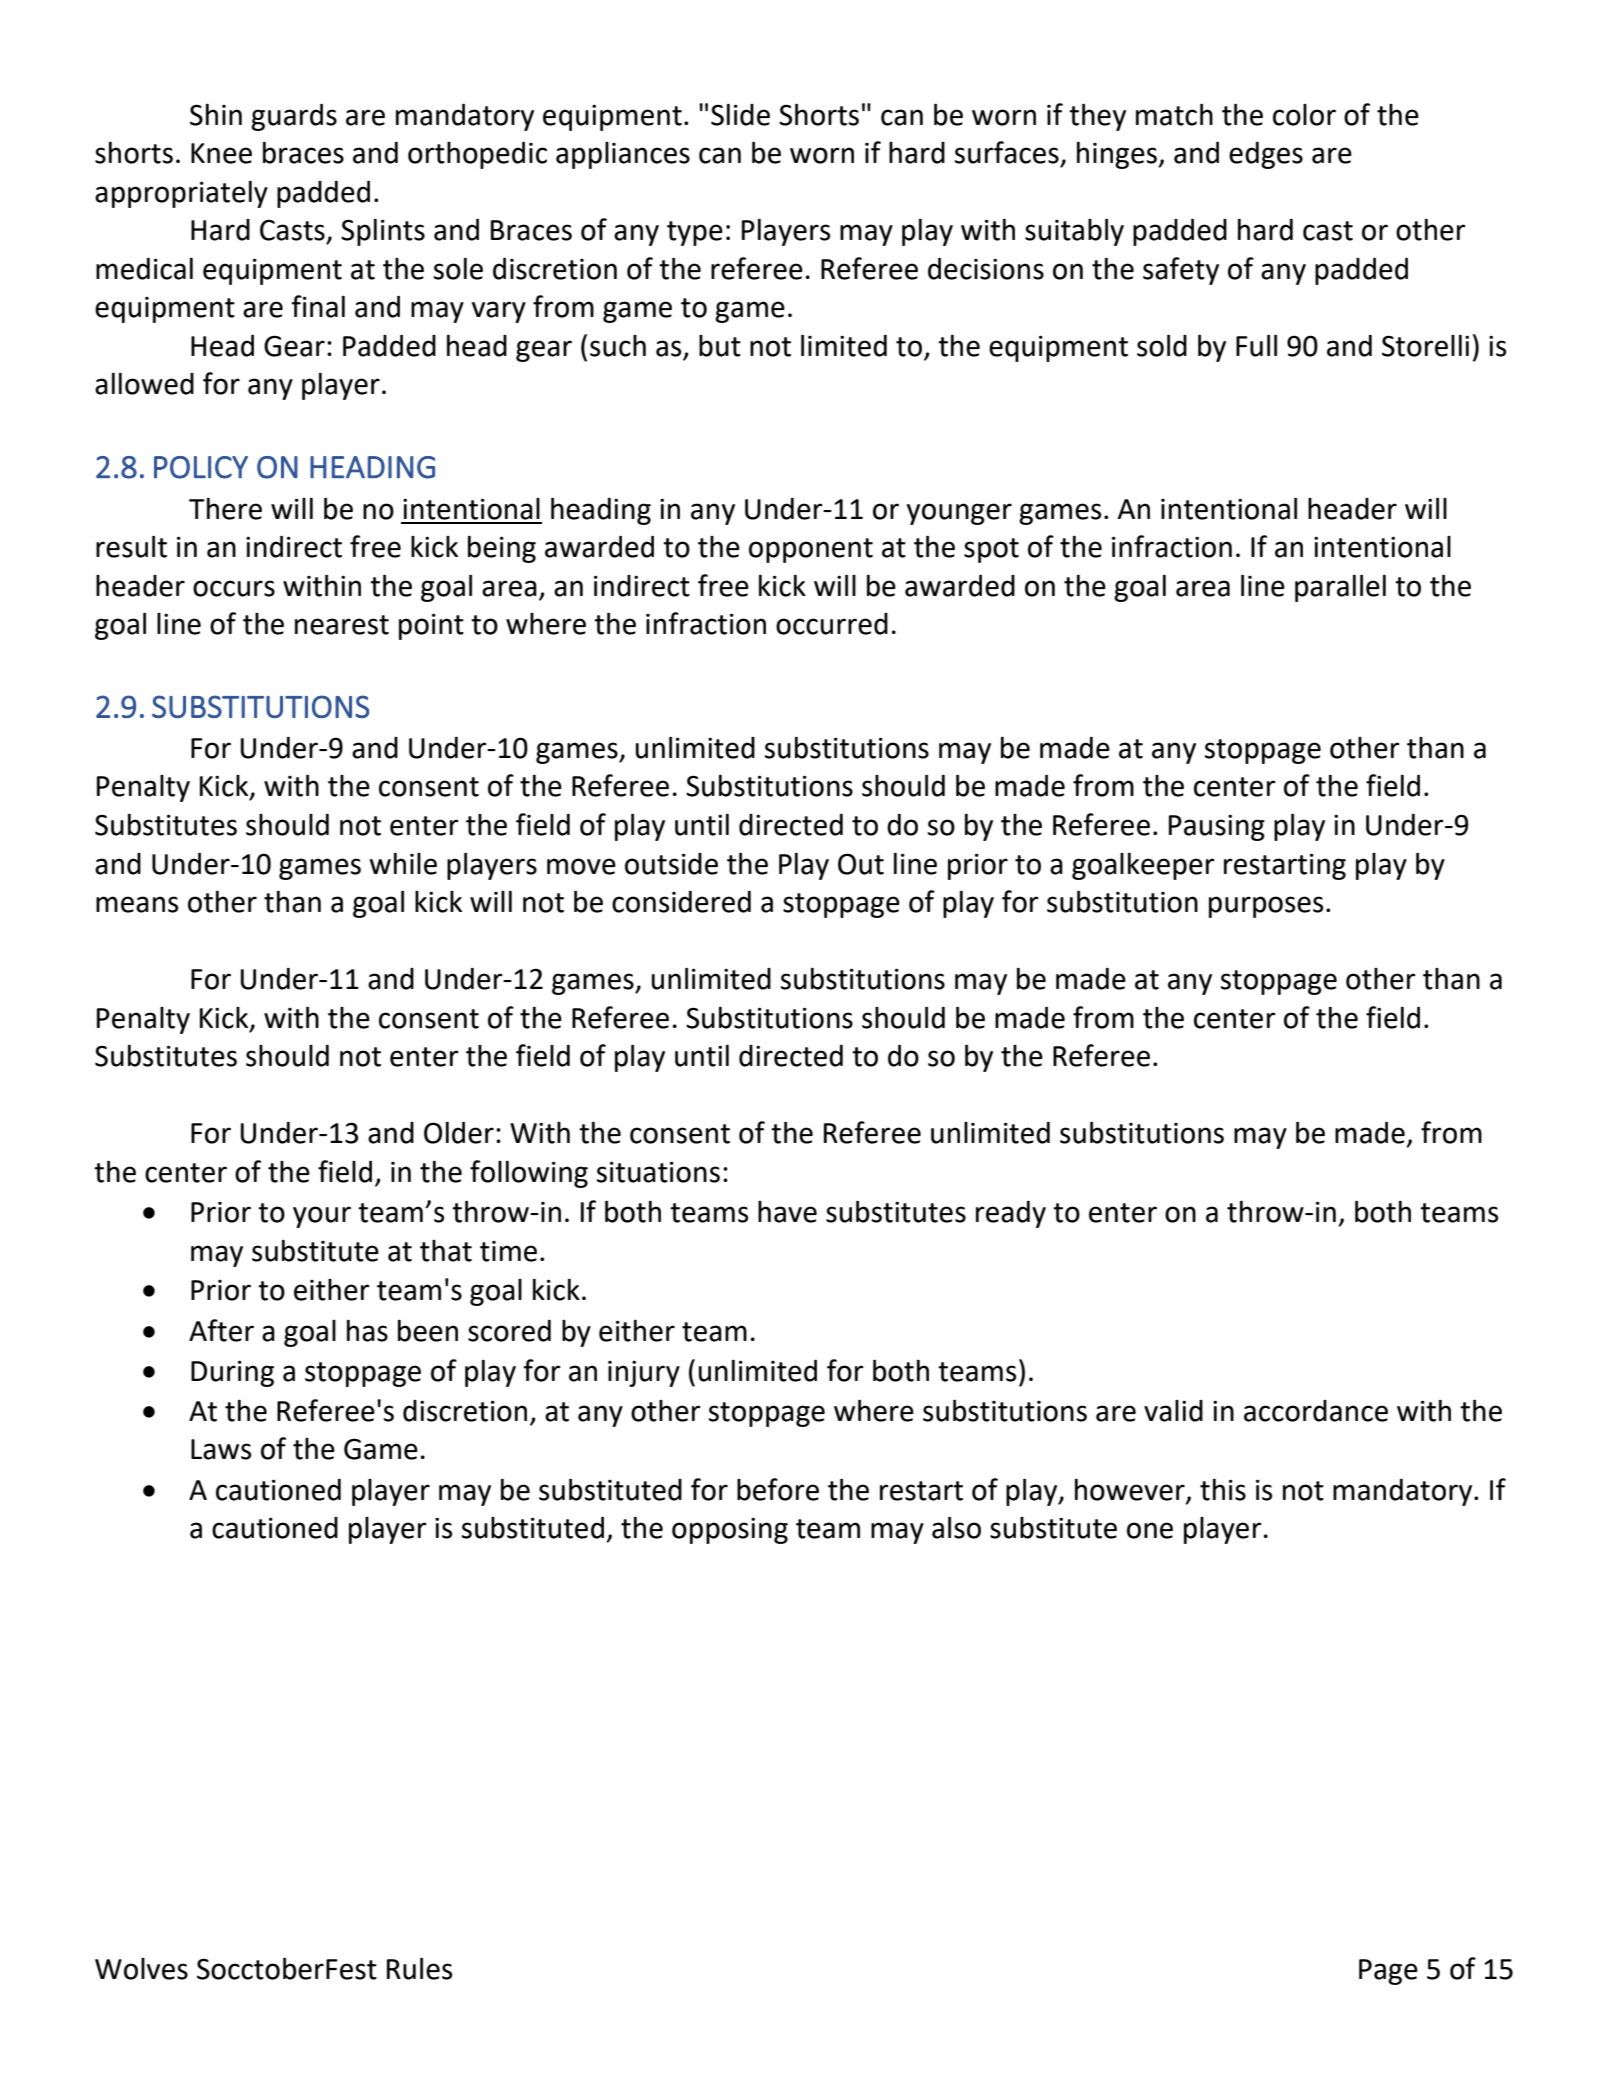 The width and height of the screenshot is (1609, 2082). Describe the element at coordinates (778, 1489) in the screenshot. I see `before` at that location.
